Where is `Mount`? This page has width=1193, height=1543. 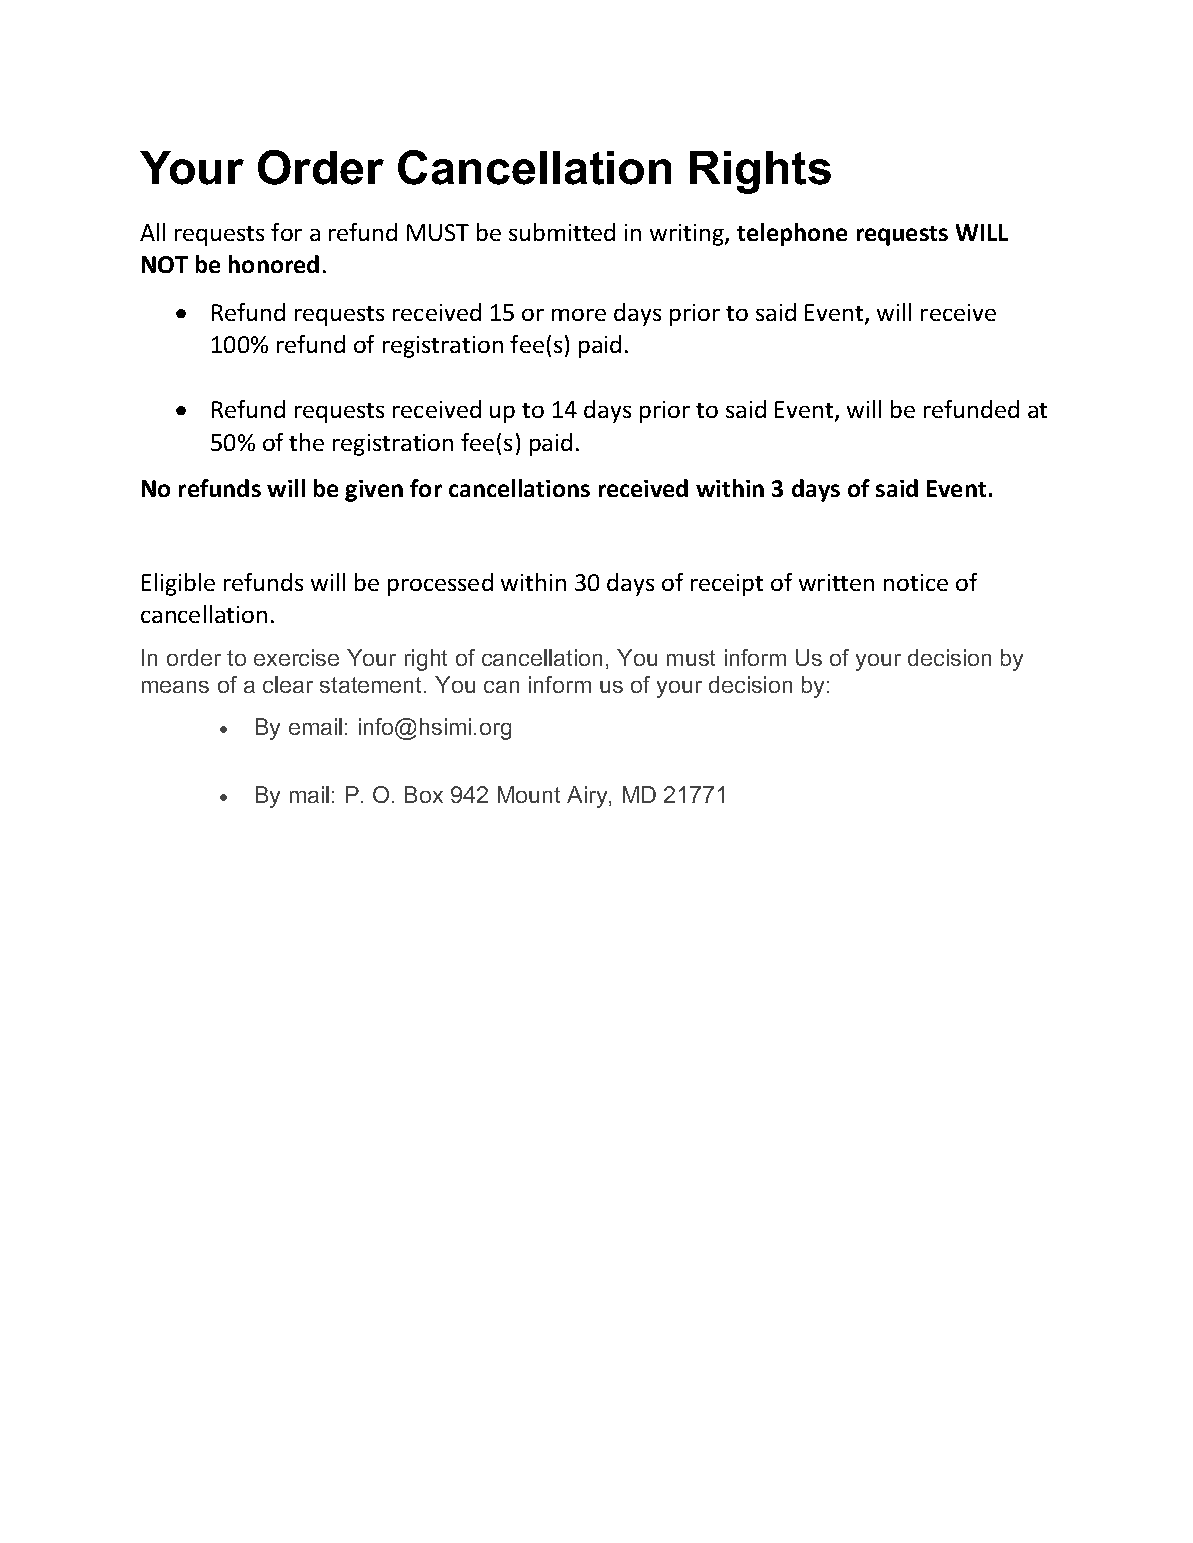
Mount is located at coordinates (529, 794).
